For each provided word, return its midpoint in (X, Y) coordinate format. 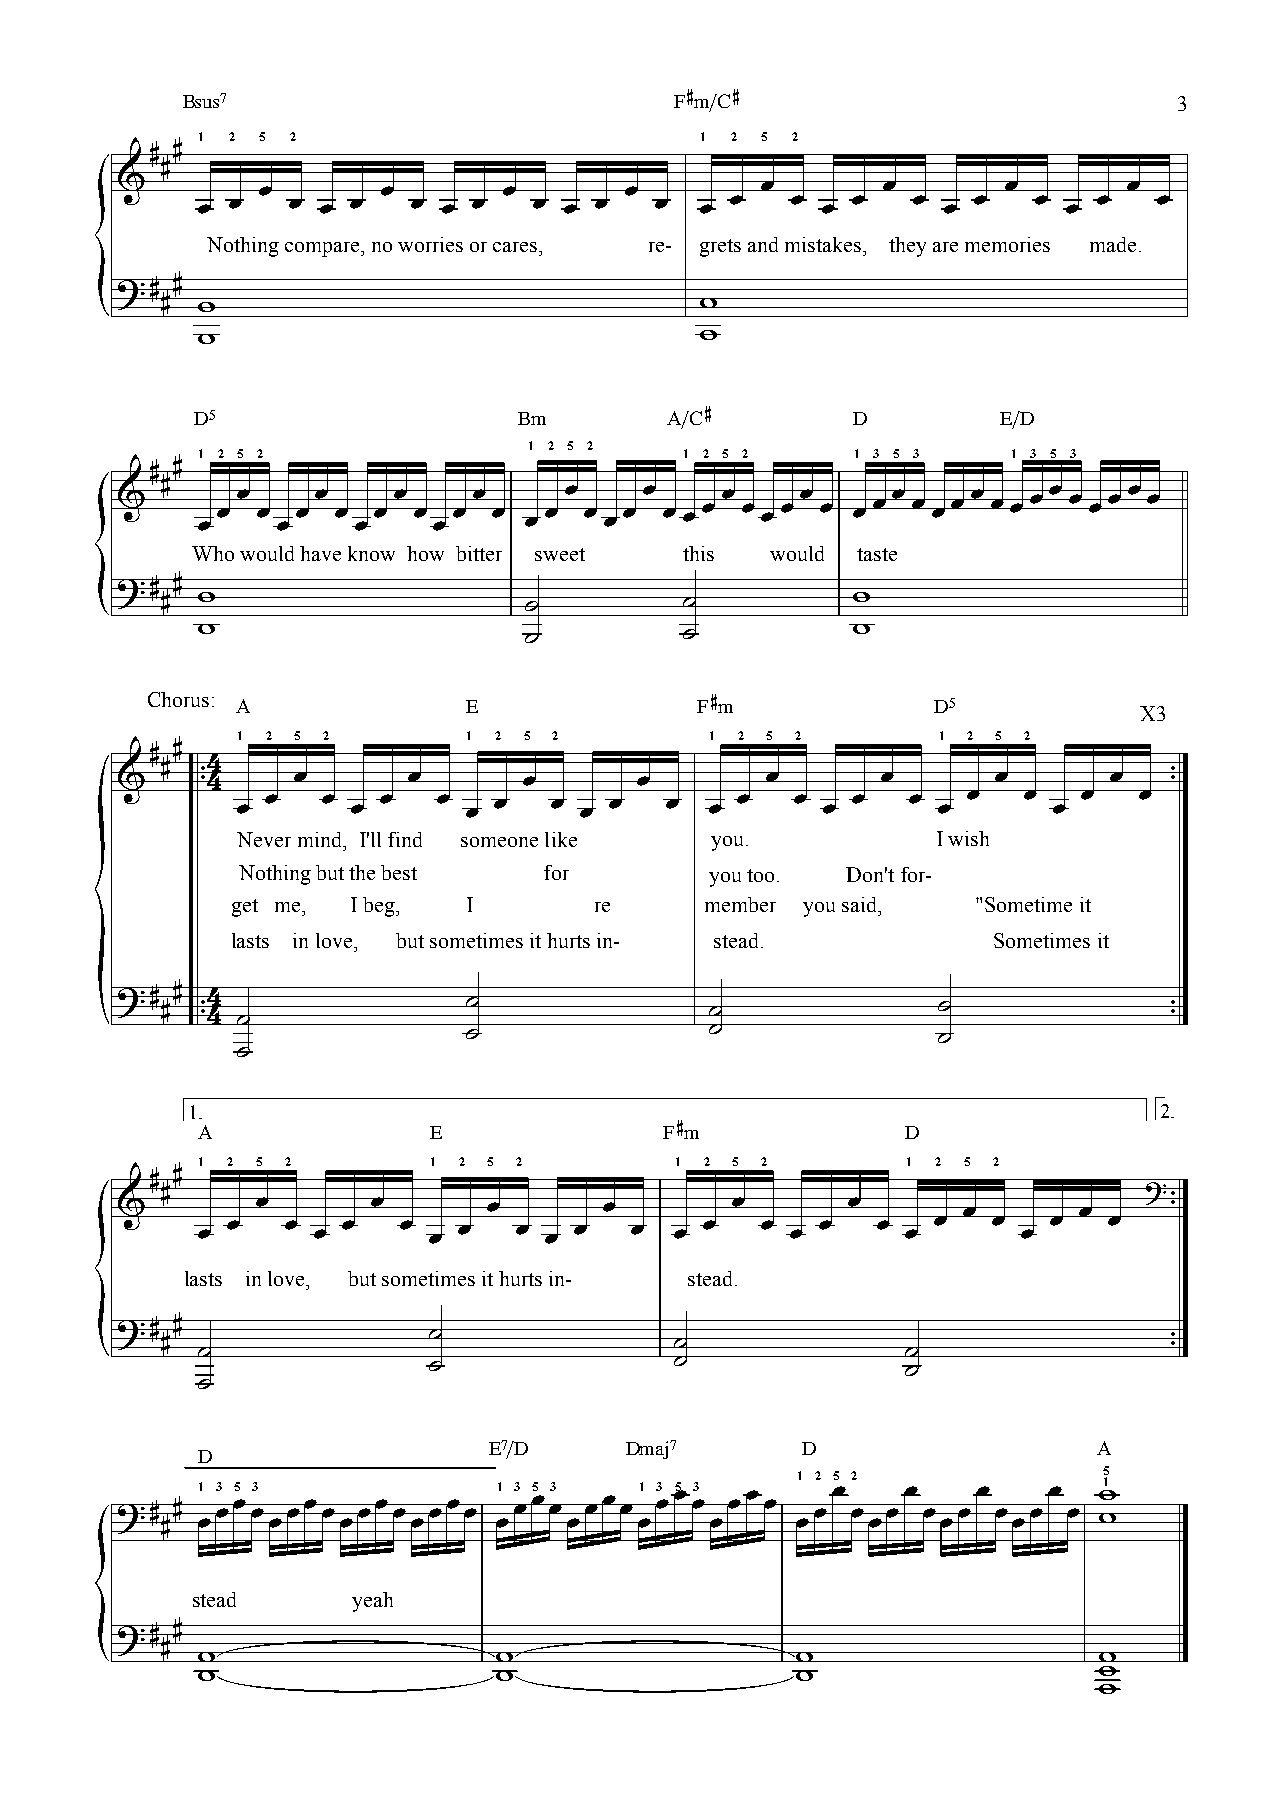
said (860, 904)
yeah (372, 1602)
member (740, 904)
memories (1007, 244)
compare (323, 249)
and (763, 244)
